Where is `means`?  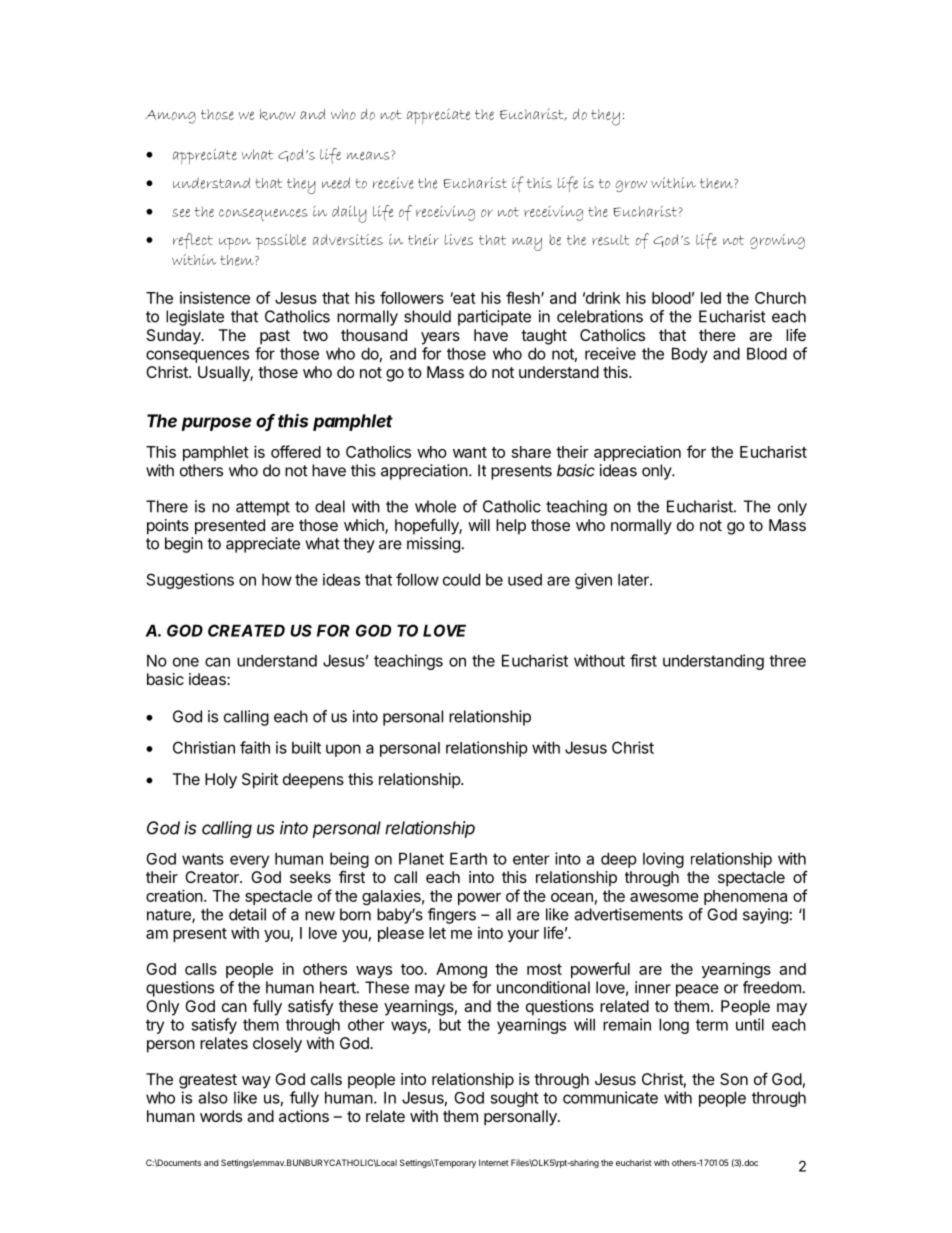 means is located at coordinates (369, 155).
